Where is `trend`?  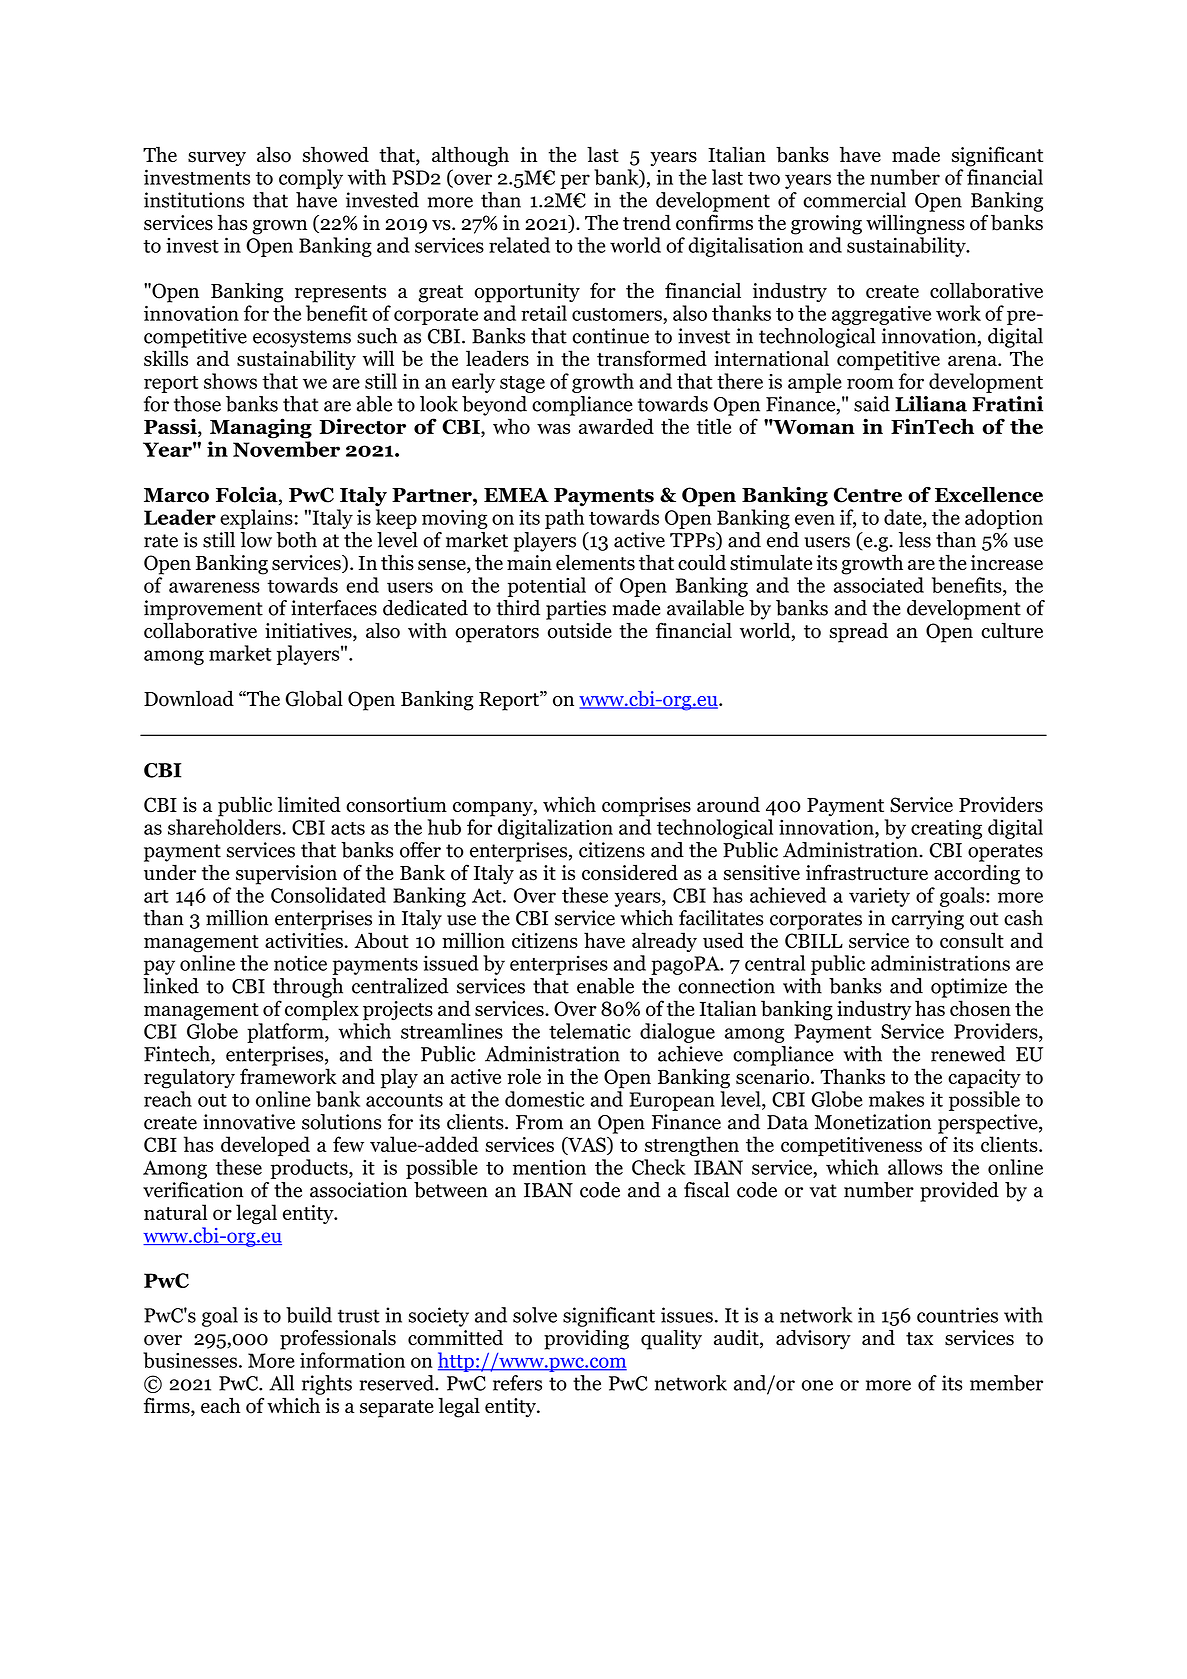
trend is located at coordinates (647, 222).
